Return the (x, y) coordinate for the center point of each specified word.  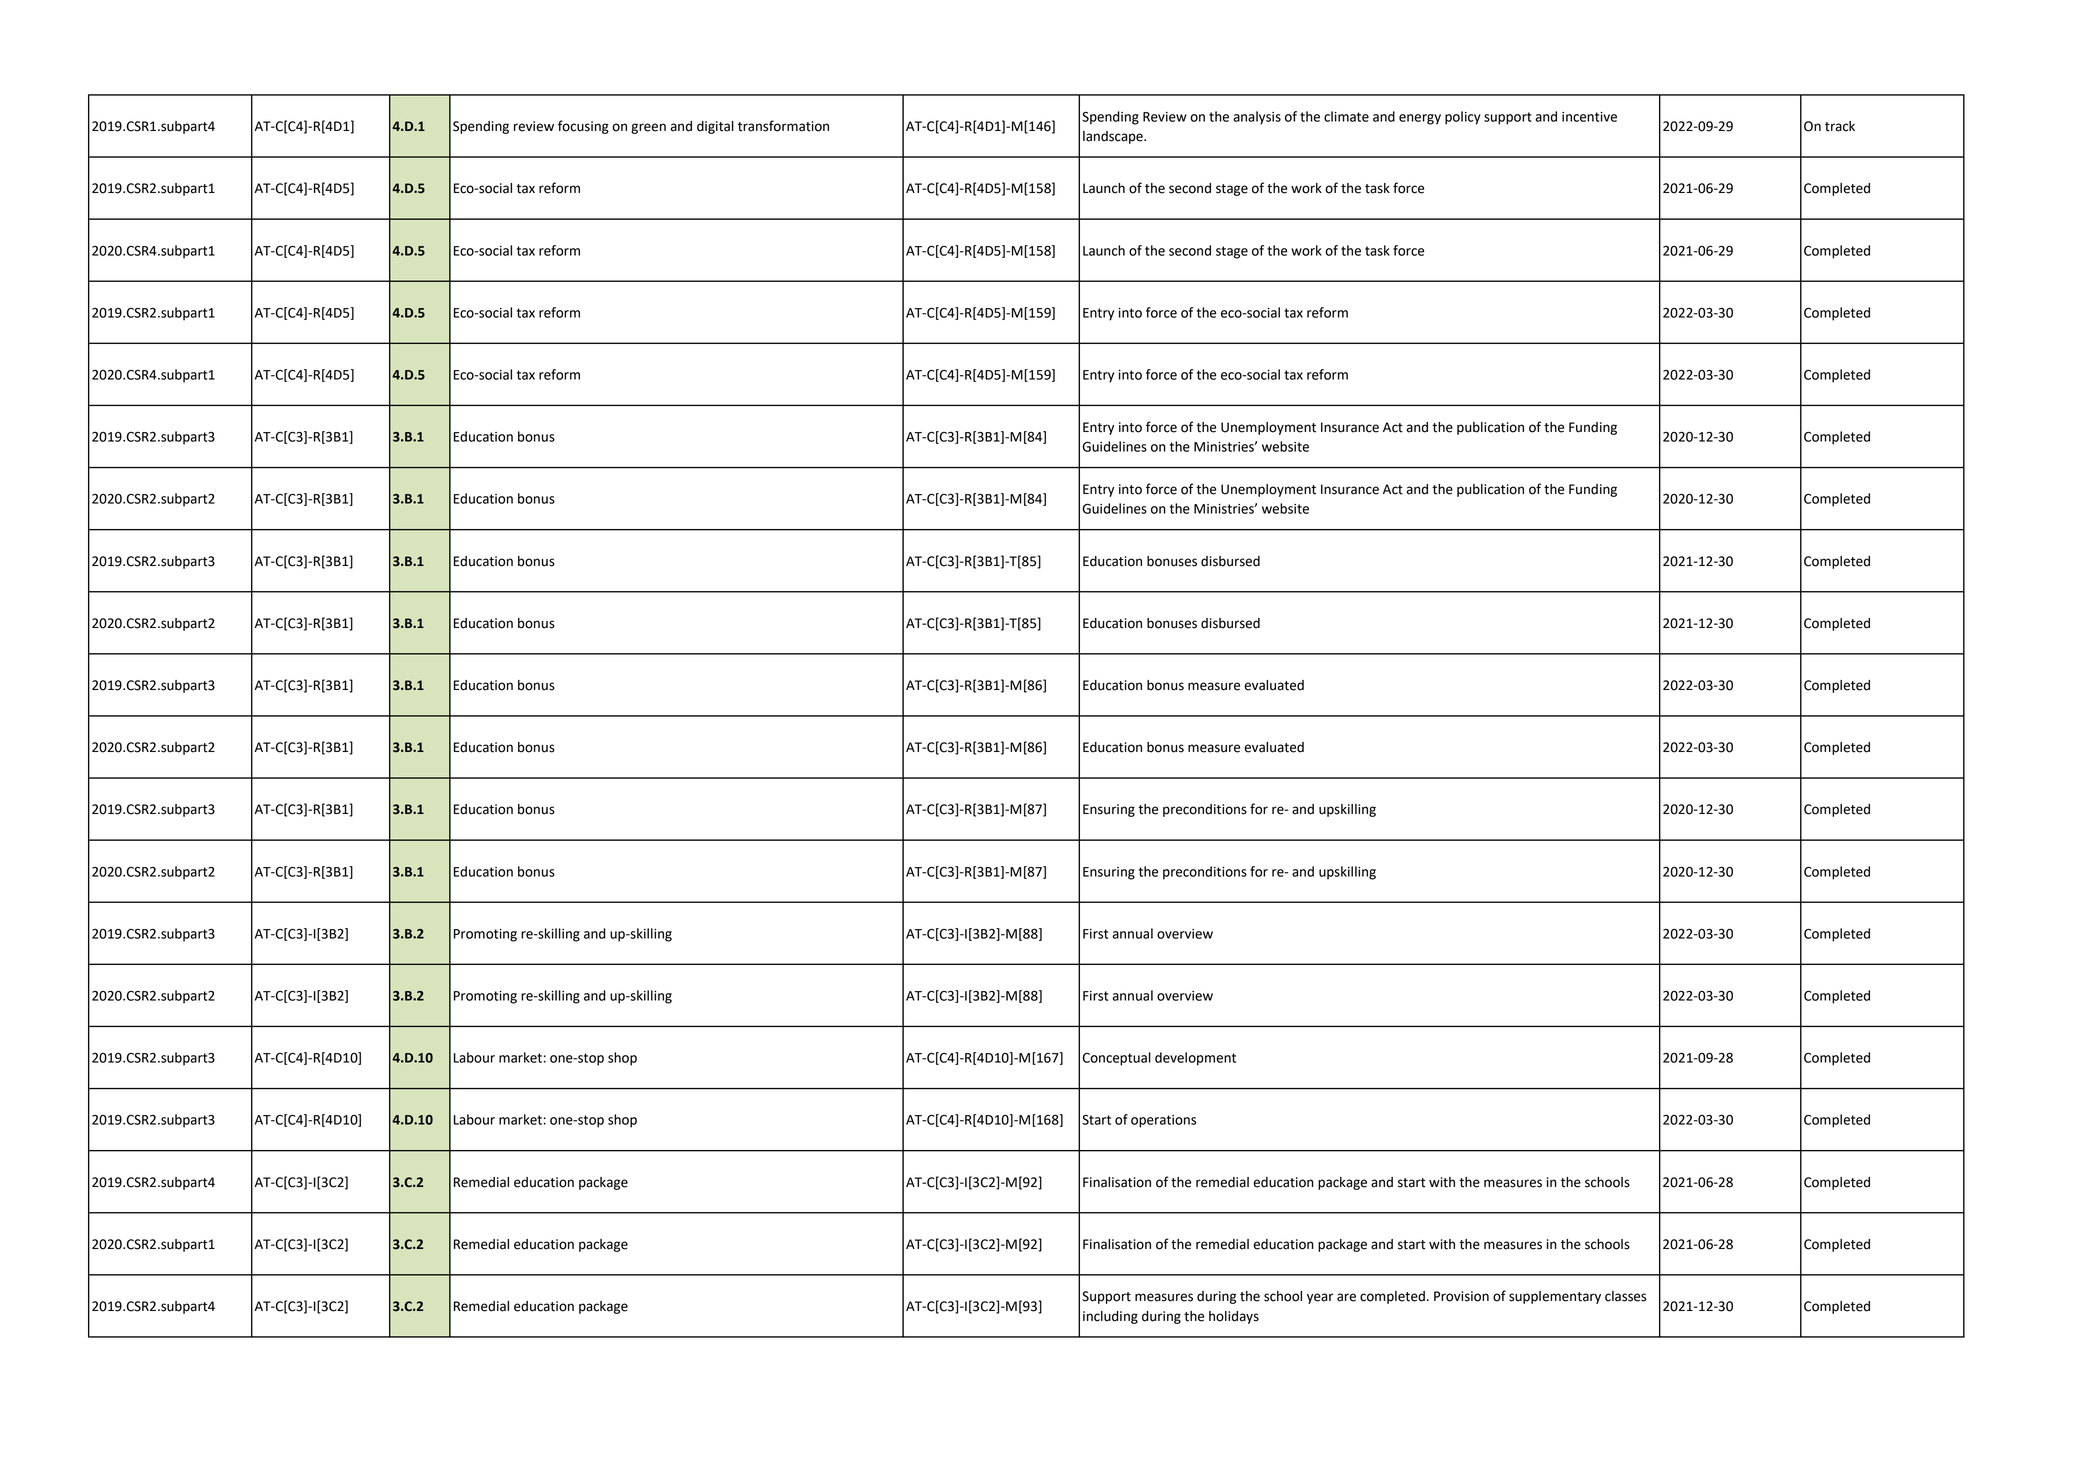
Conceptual (1117, 1059)
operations (1163, 1121)
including (1110, 1317)
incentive (1589, 117)
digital (715, 127)
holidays (1234, 1317)
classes (1625, 1296)
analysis (1257, 118)
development (1195, 1059)
